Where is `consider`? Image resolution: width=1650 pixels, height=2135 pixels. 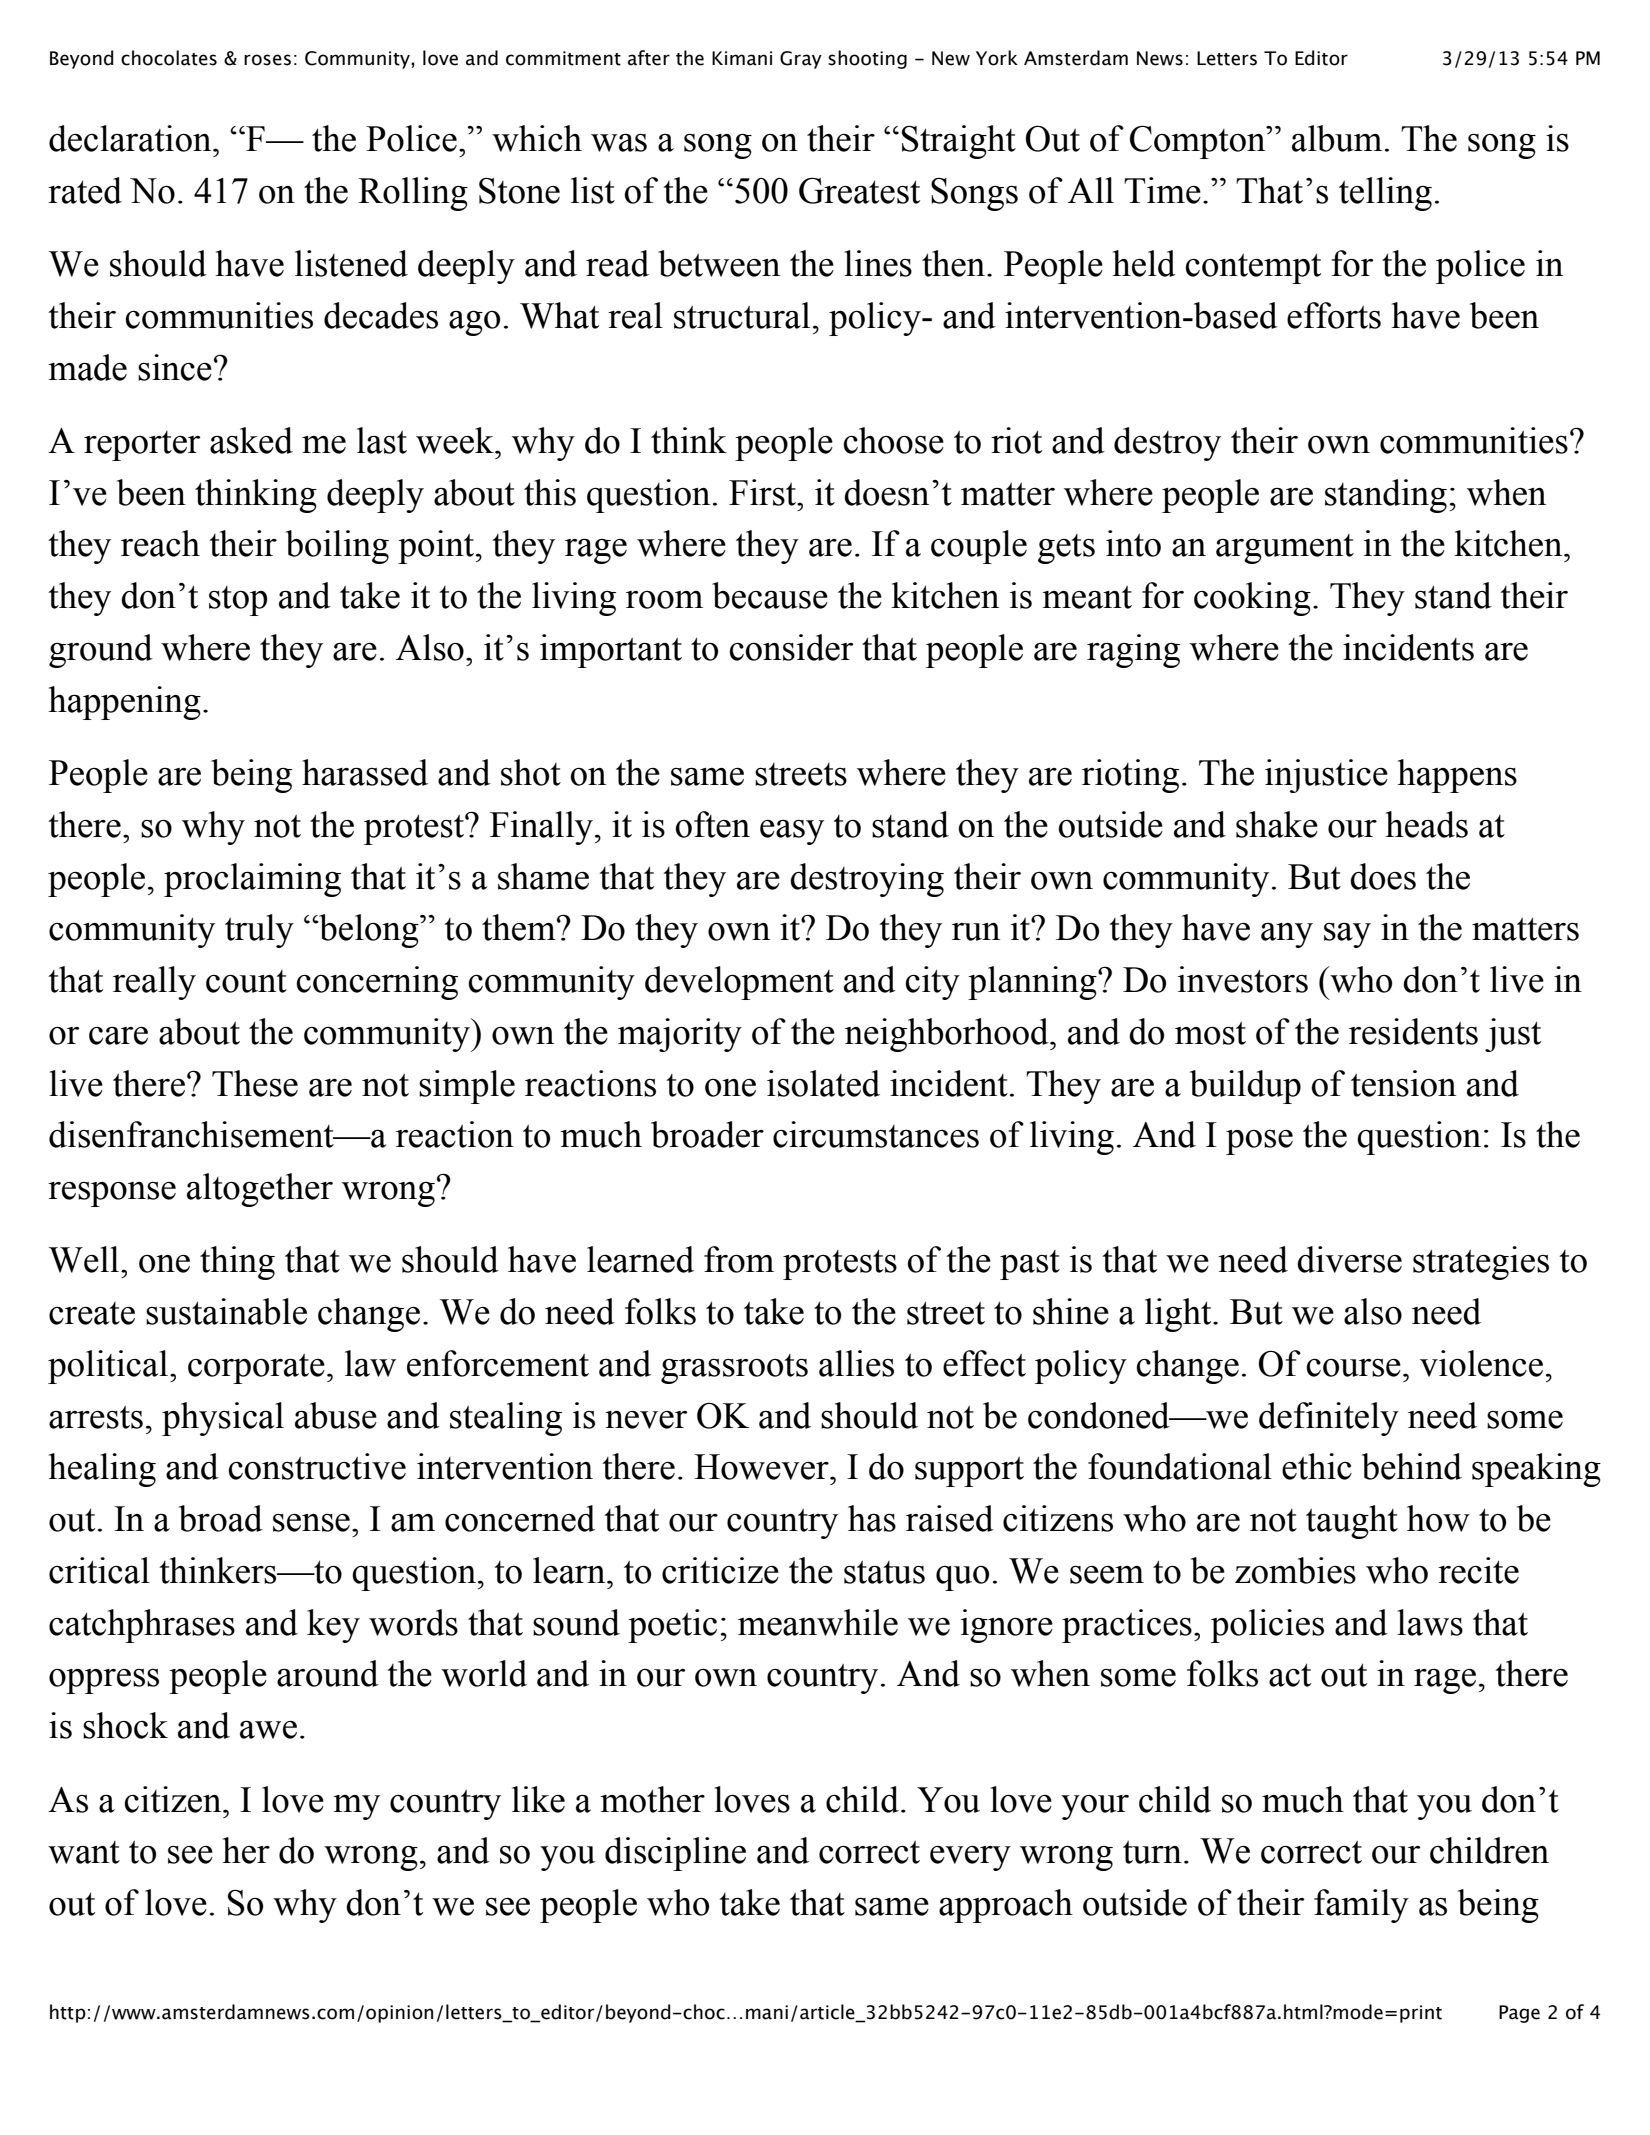 consider is located at coordinates (791, 647).
